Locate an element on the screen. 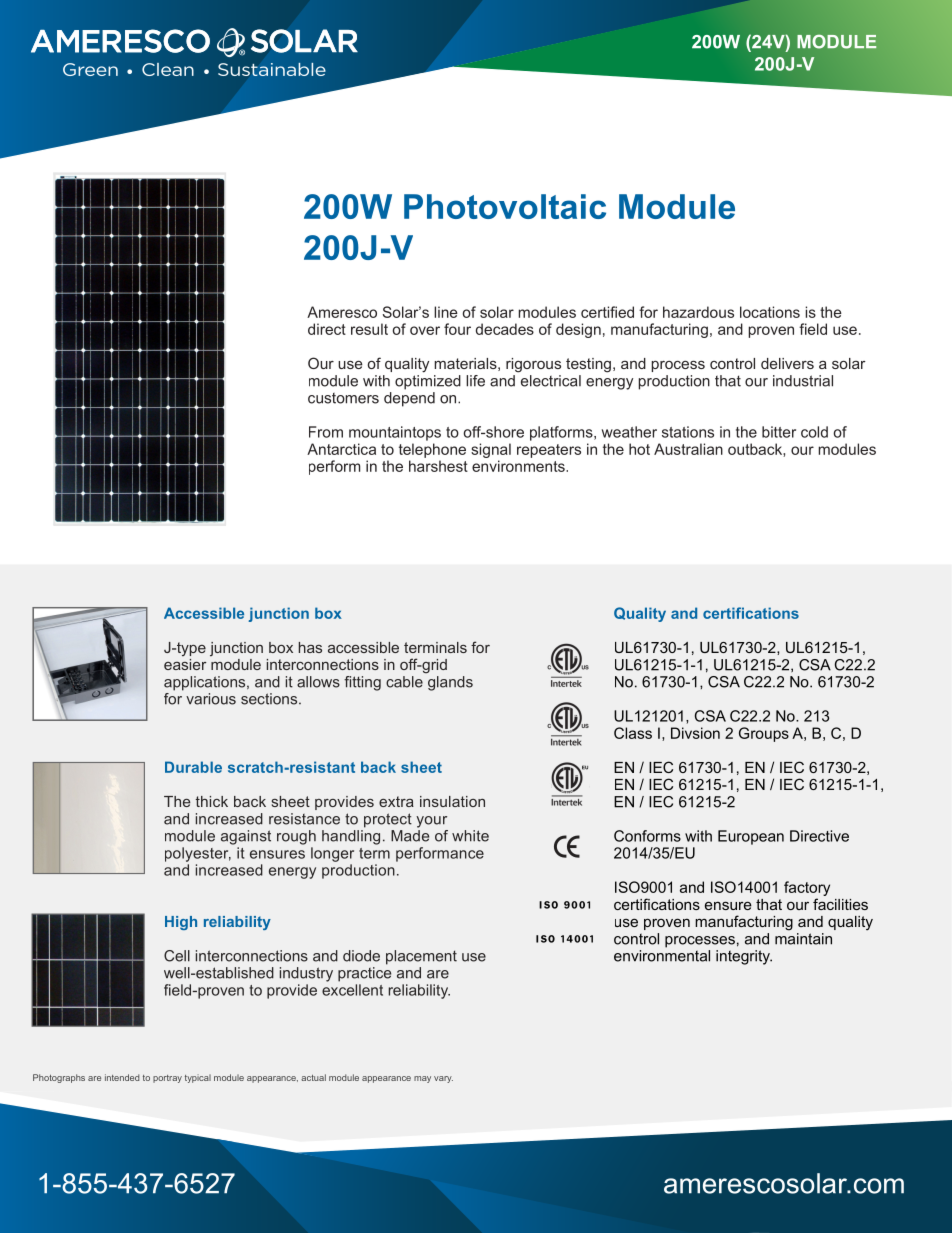 This screenshot has width=952, height=1233. result is located at coordinates (369, 329).
